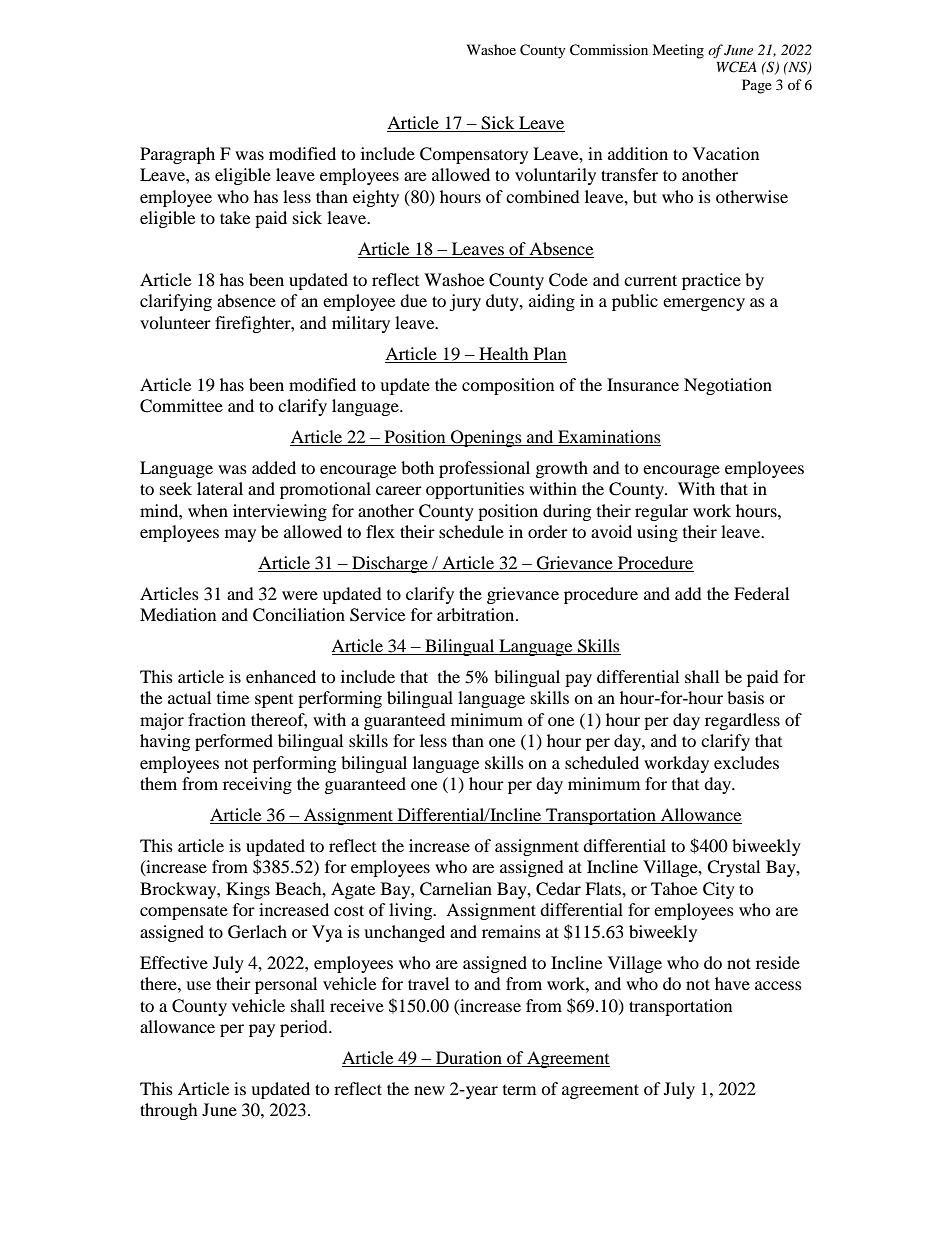  What do you see at coordinates (477, 614) in the screenshot?
I see `arbitration` at bounding box center [477, 614].
